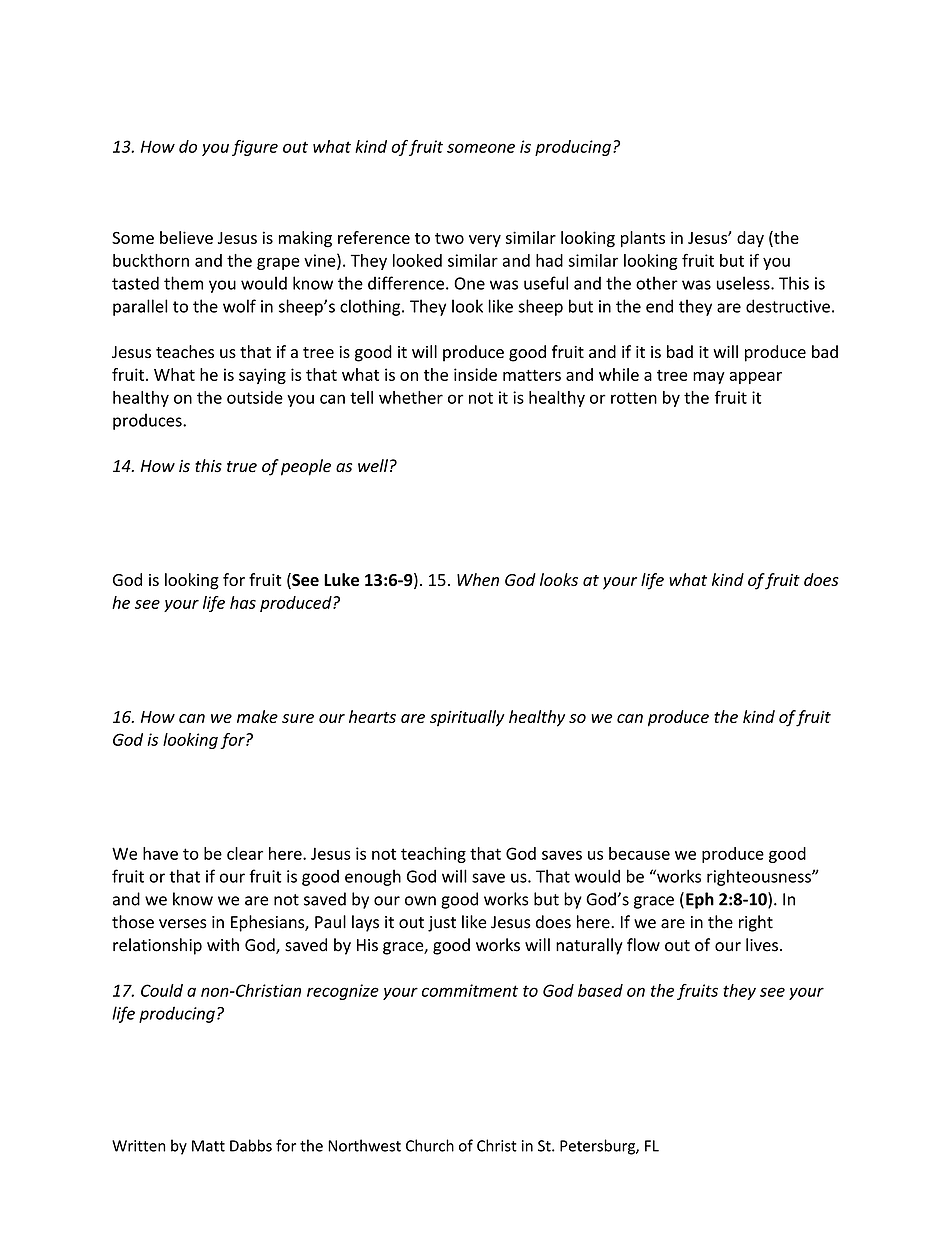  Describe the element at coordinates (750, 239) in the document. I see `day` at that location.
